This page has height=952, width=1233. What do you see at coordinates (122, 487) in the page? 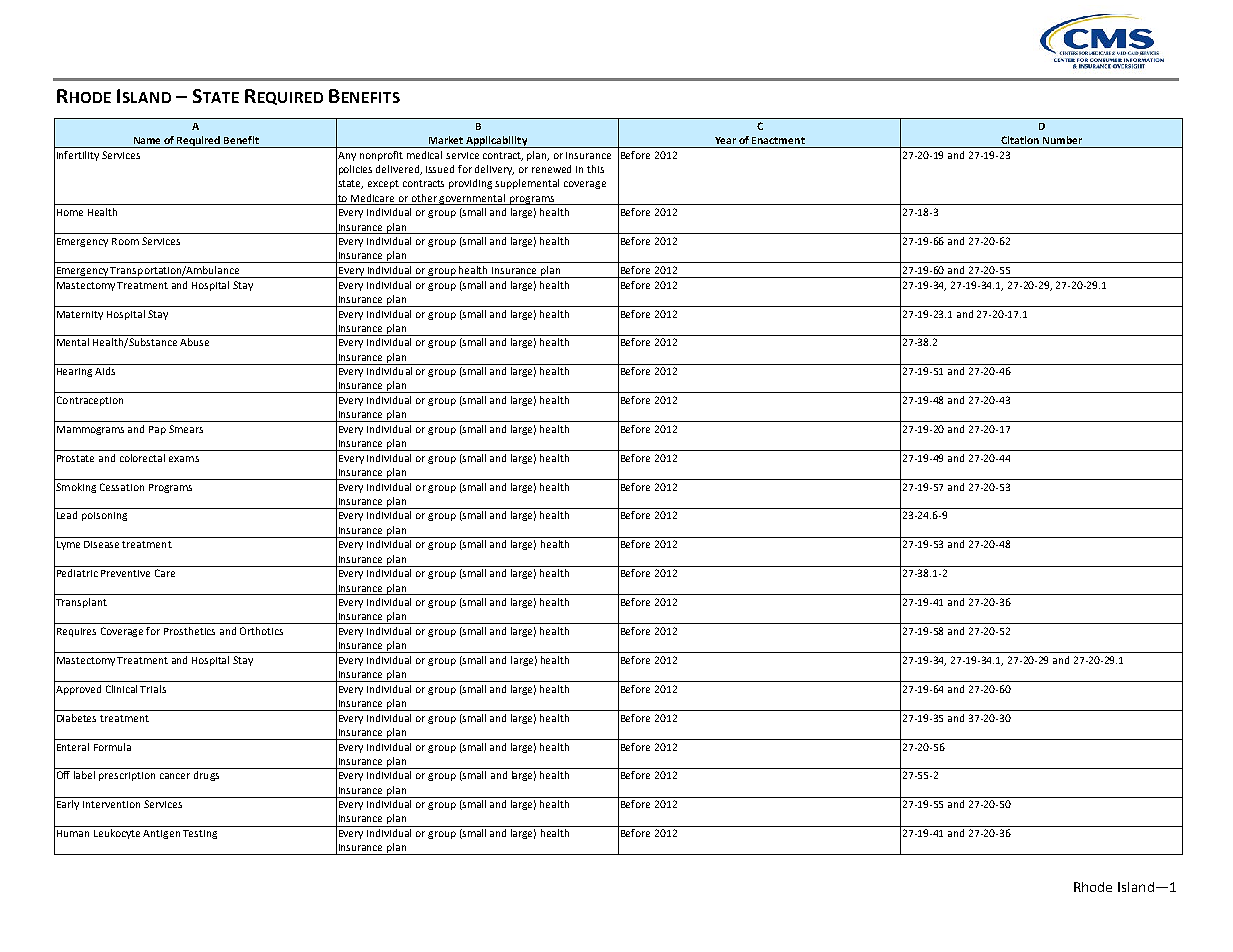
I see `Cessation` at bounding box center [122, 487].
